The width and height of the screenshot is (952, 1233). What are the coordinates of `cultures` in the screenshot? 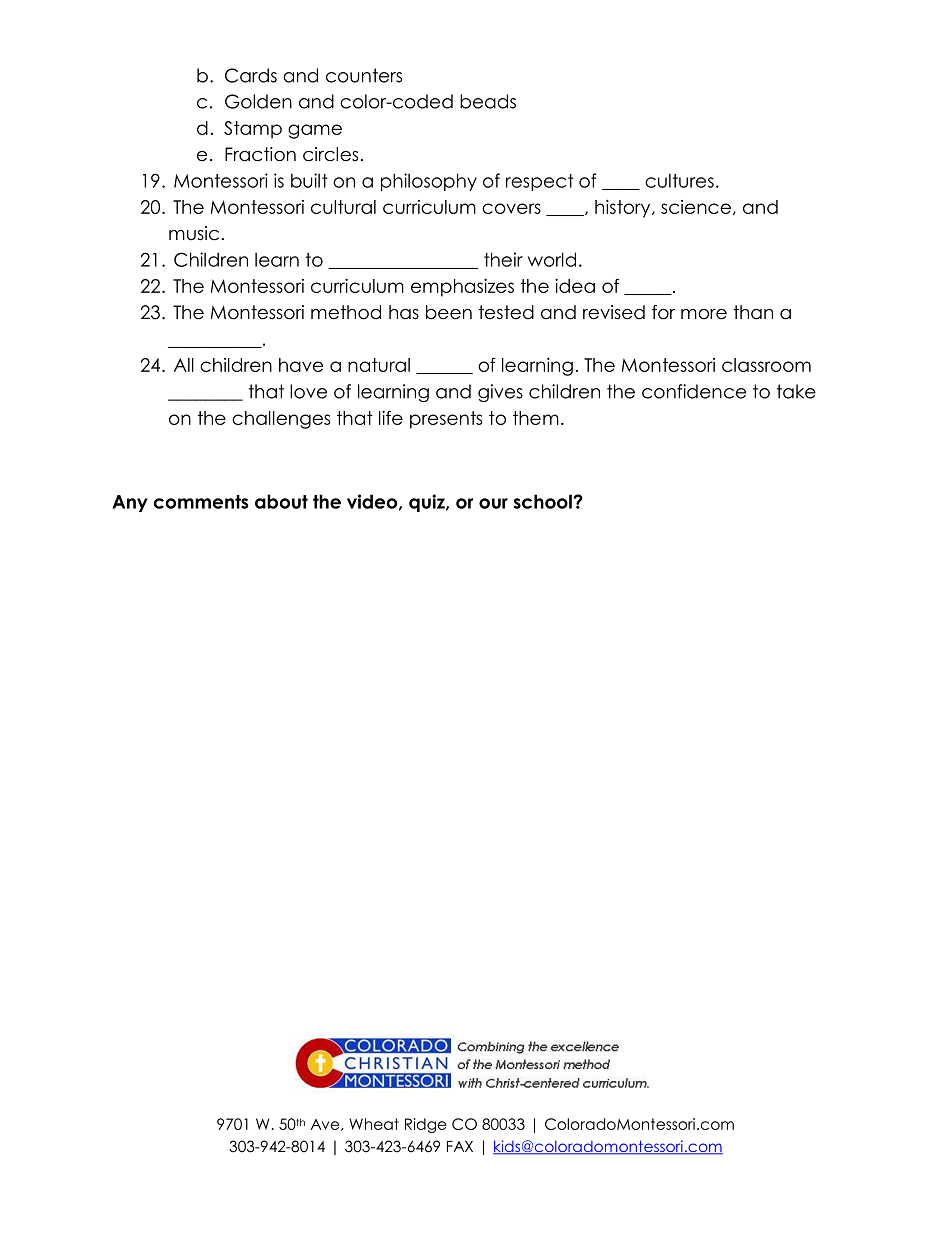 It's located at (679, 180).
